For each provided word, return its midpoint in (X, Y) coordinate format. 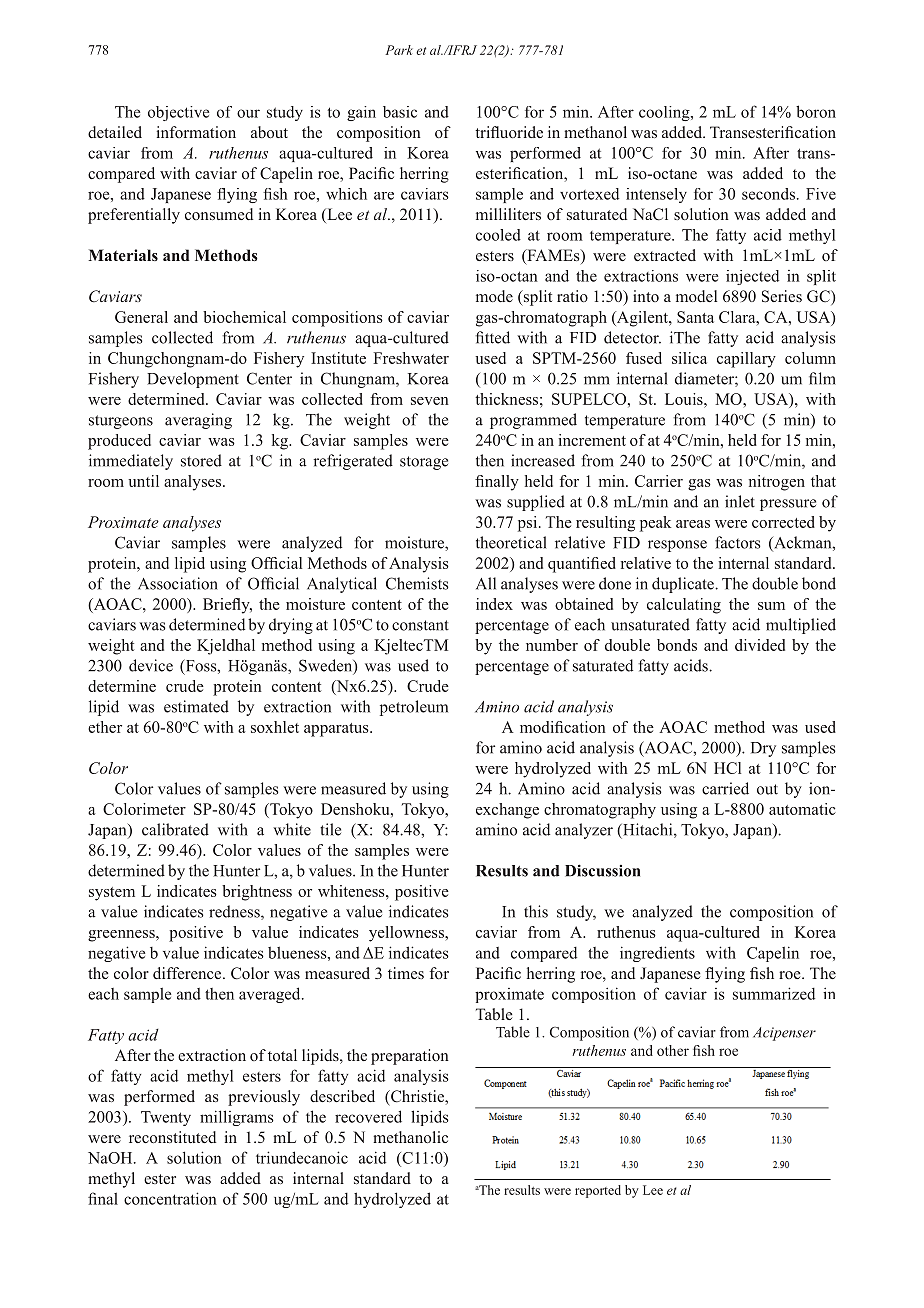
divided (760, 645)
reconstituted (172, 1137)
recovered (368, 1116)
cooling (665, 113)
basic (400, 112)
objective (178, 113)
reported (598, 1191)
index (494, 604)
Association (178, 583)
